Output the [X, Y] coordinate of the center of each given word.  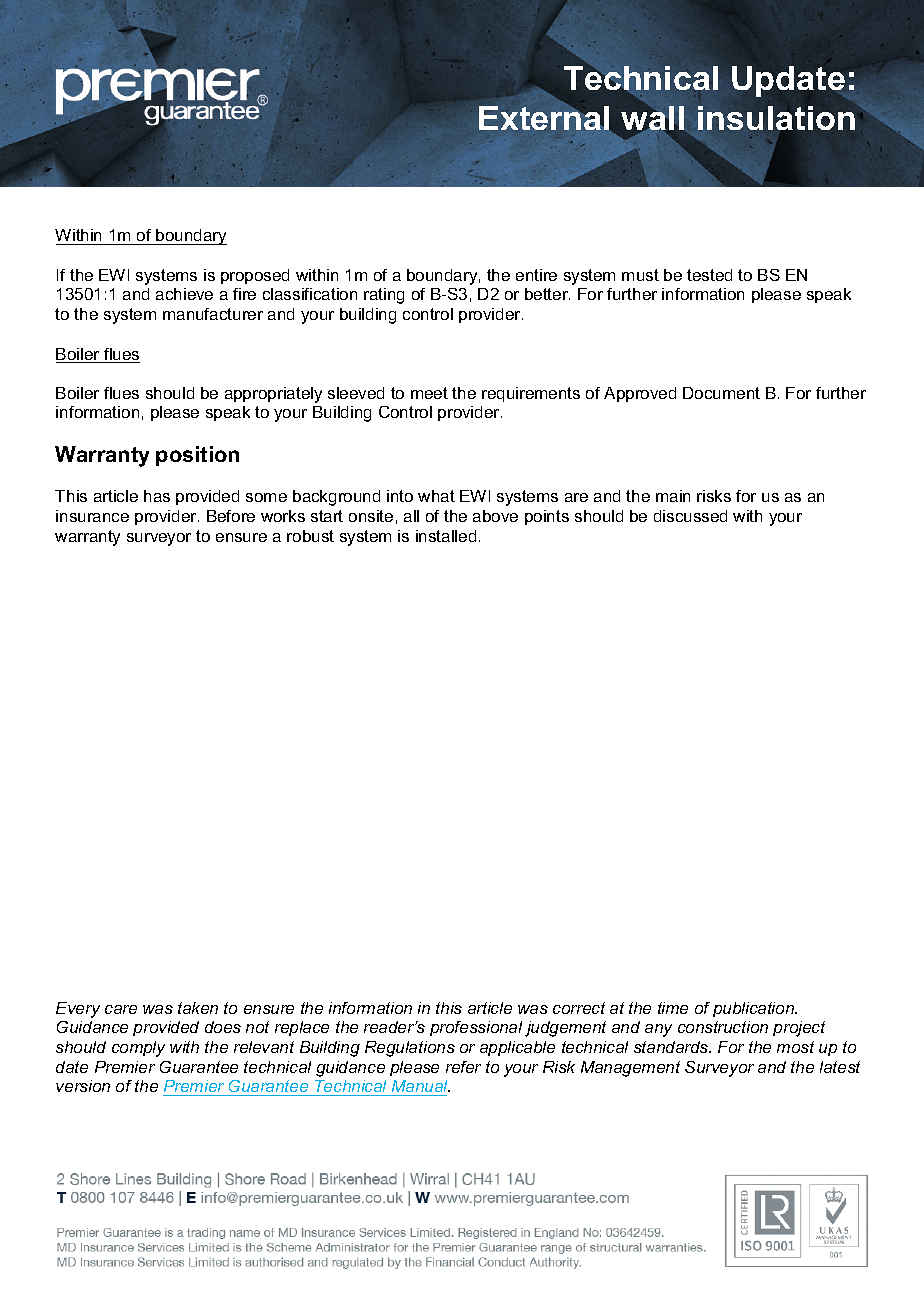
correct [579, 1008]
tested [709, 275]
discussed [690, 516]
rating [384, 296]
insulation [776, 119]
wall [652, 119]
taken [198, 1008]
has [157, 496]
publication [755, 1009]
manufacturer [213, 314]
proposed [255, 276]
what [436, 496]
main [673, 496]
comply [138, 1049]
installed [446, 536]
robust [310, 536]
